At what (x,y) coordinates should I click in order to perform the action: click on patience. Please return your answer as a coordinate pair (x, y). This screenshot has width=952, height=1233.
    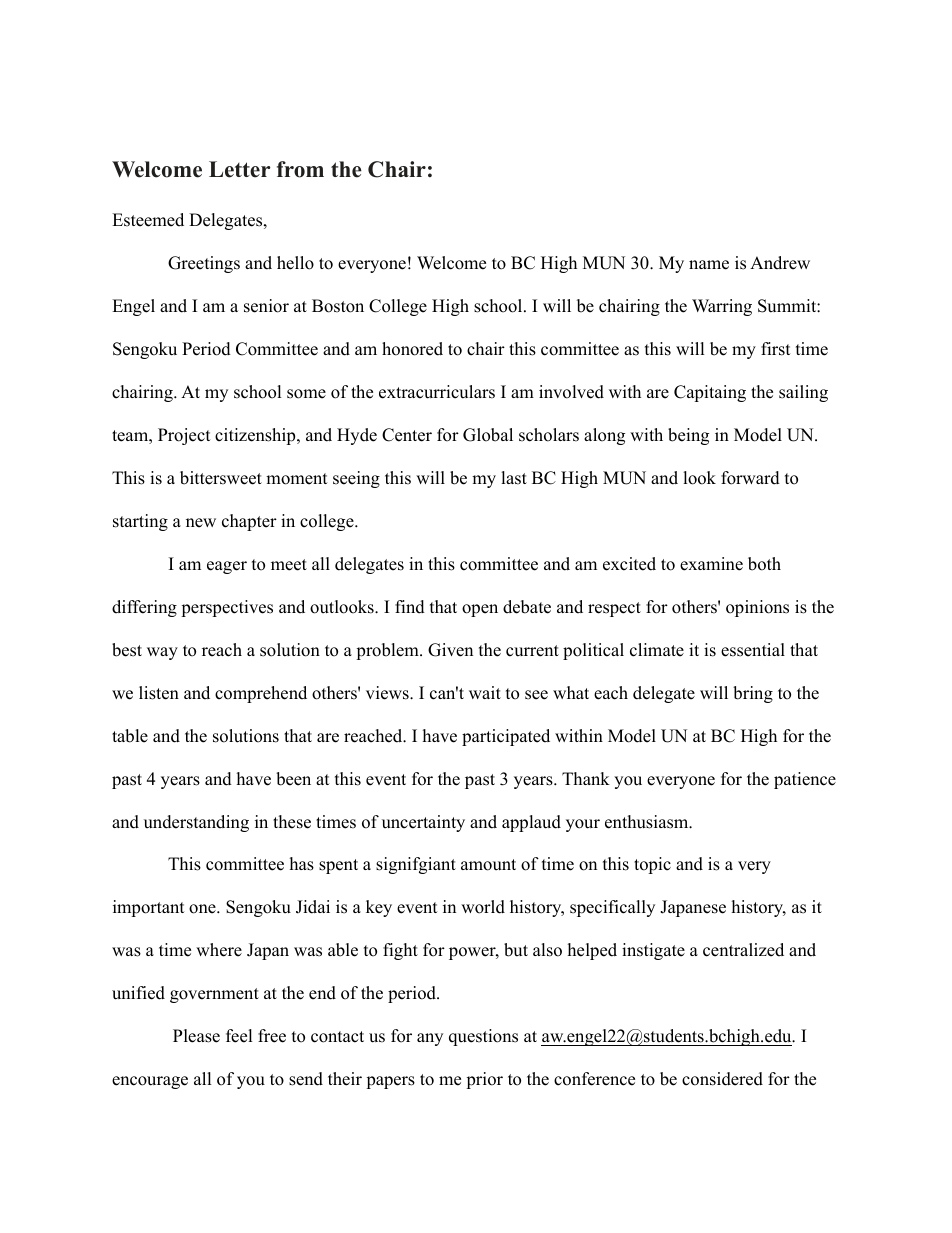
    Looking at the image, I should click on (805, 780).
